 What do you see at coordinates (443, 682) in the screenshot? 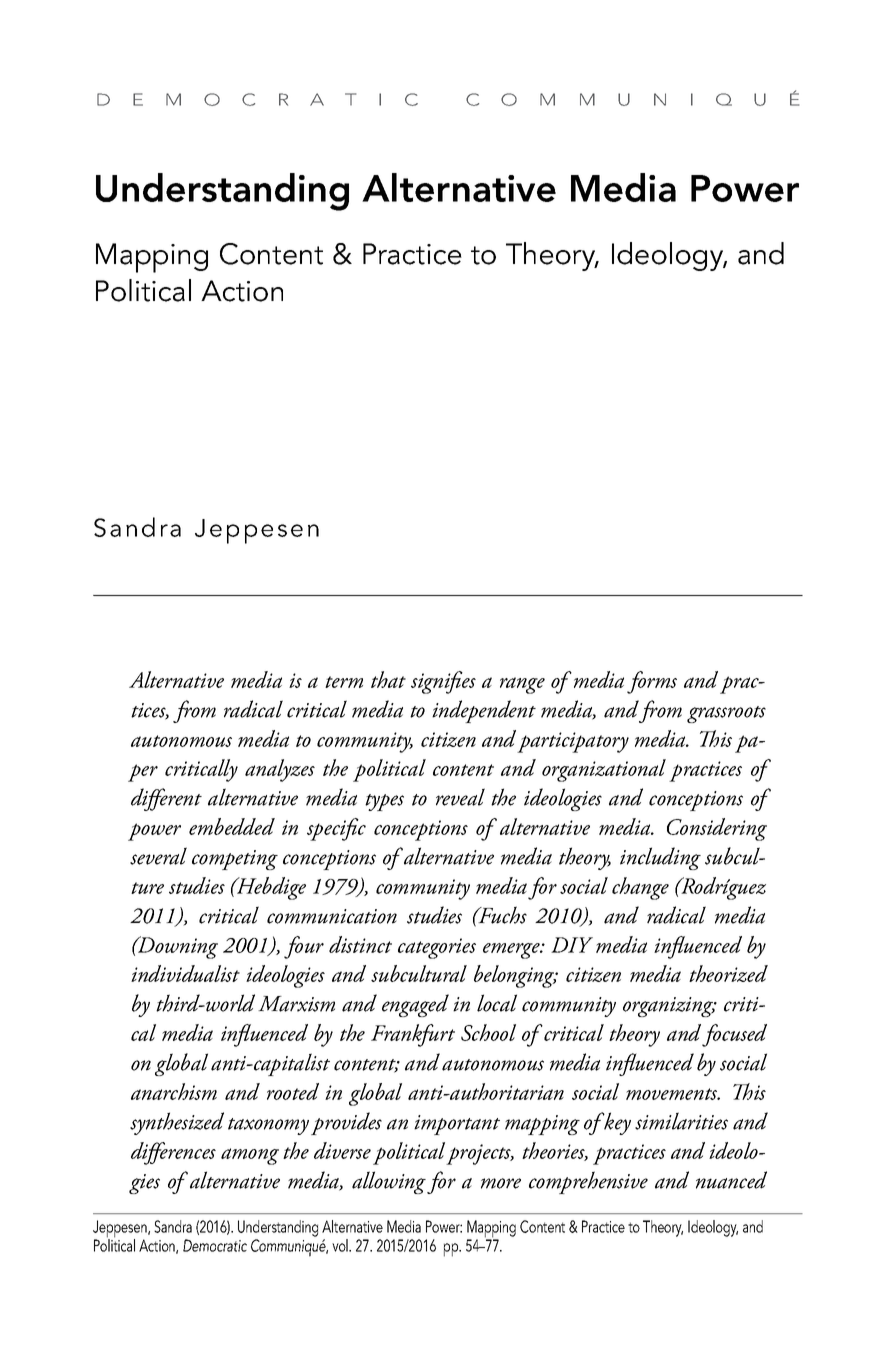
I see `signifies` at bounding box center [443, 682].
